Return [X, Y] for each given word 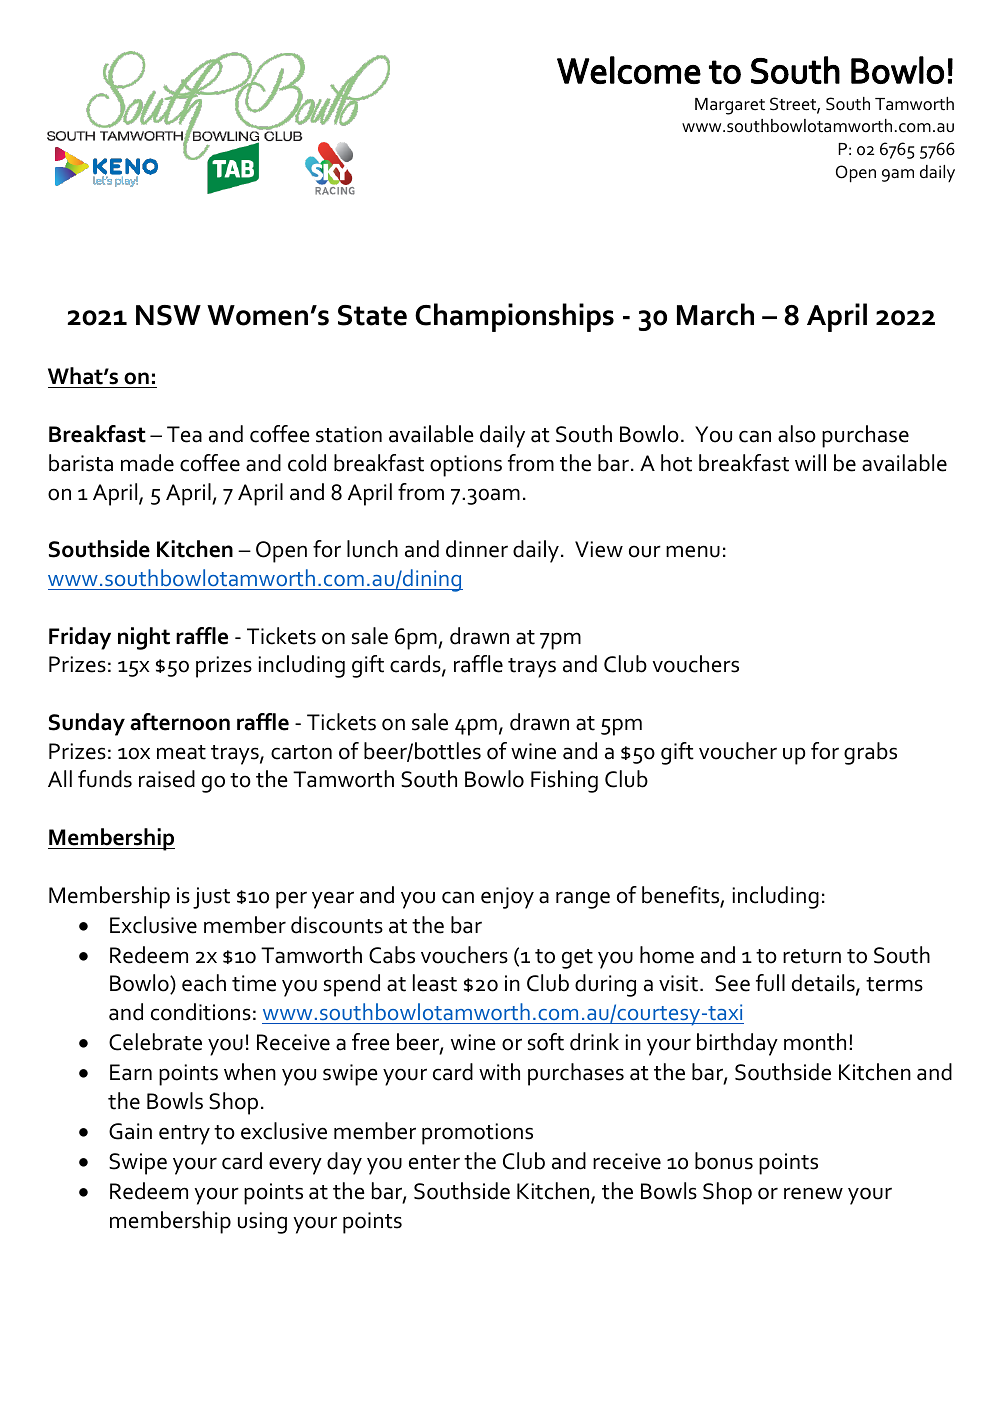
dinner [477, 549]
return [812, 956]
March [715, 314]
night [144, 638]
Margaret [730, 106]
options [466, 466]
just [211, 898]
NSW [168, 315]
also [797, 434]
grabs [870, 753]
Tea [184, 434]
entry [184, 1135]
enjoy [507, 898]
